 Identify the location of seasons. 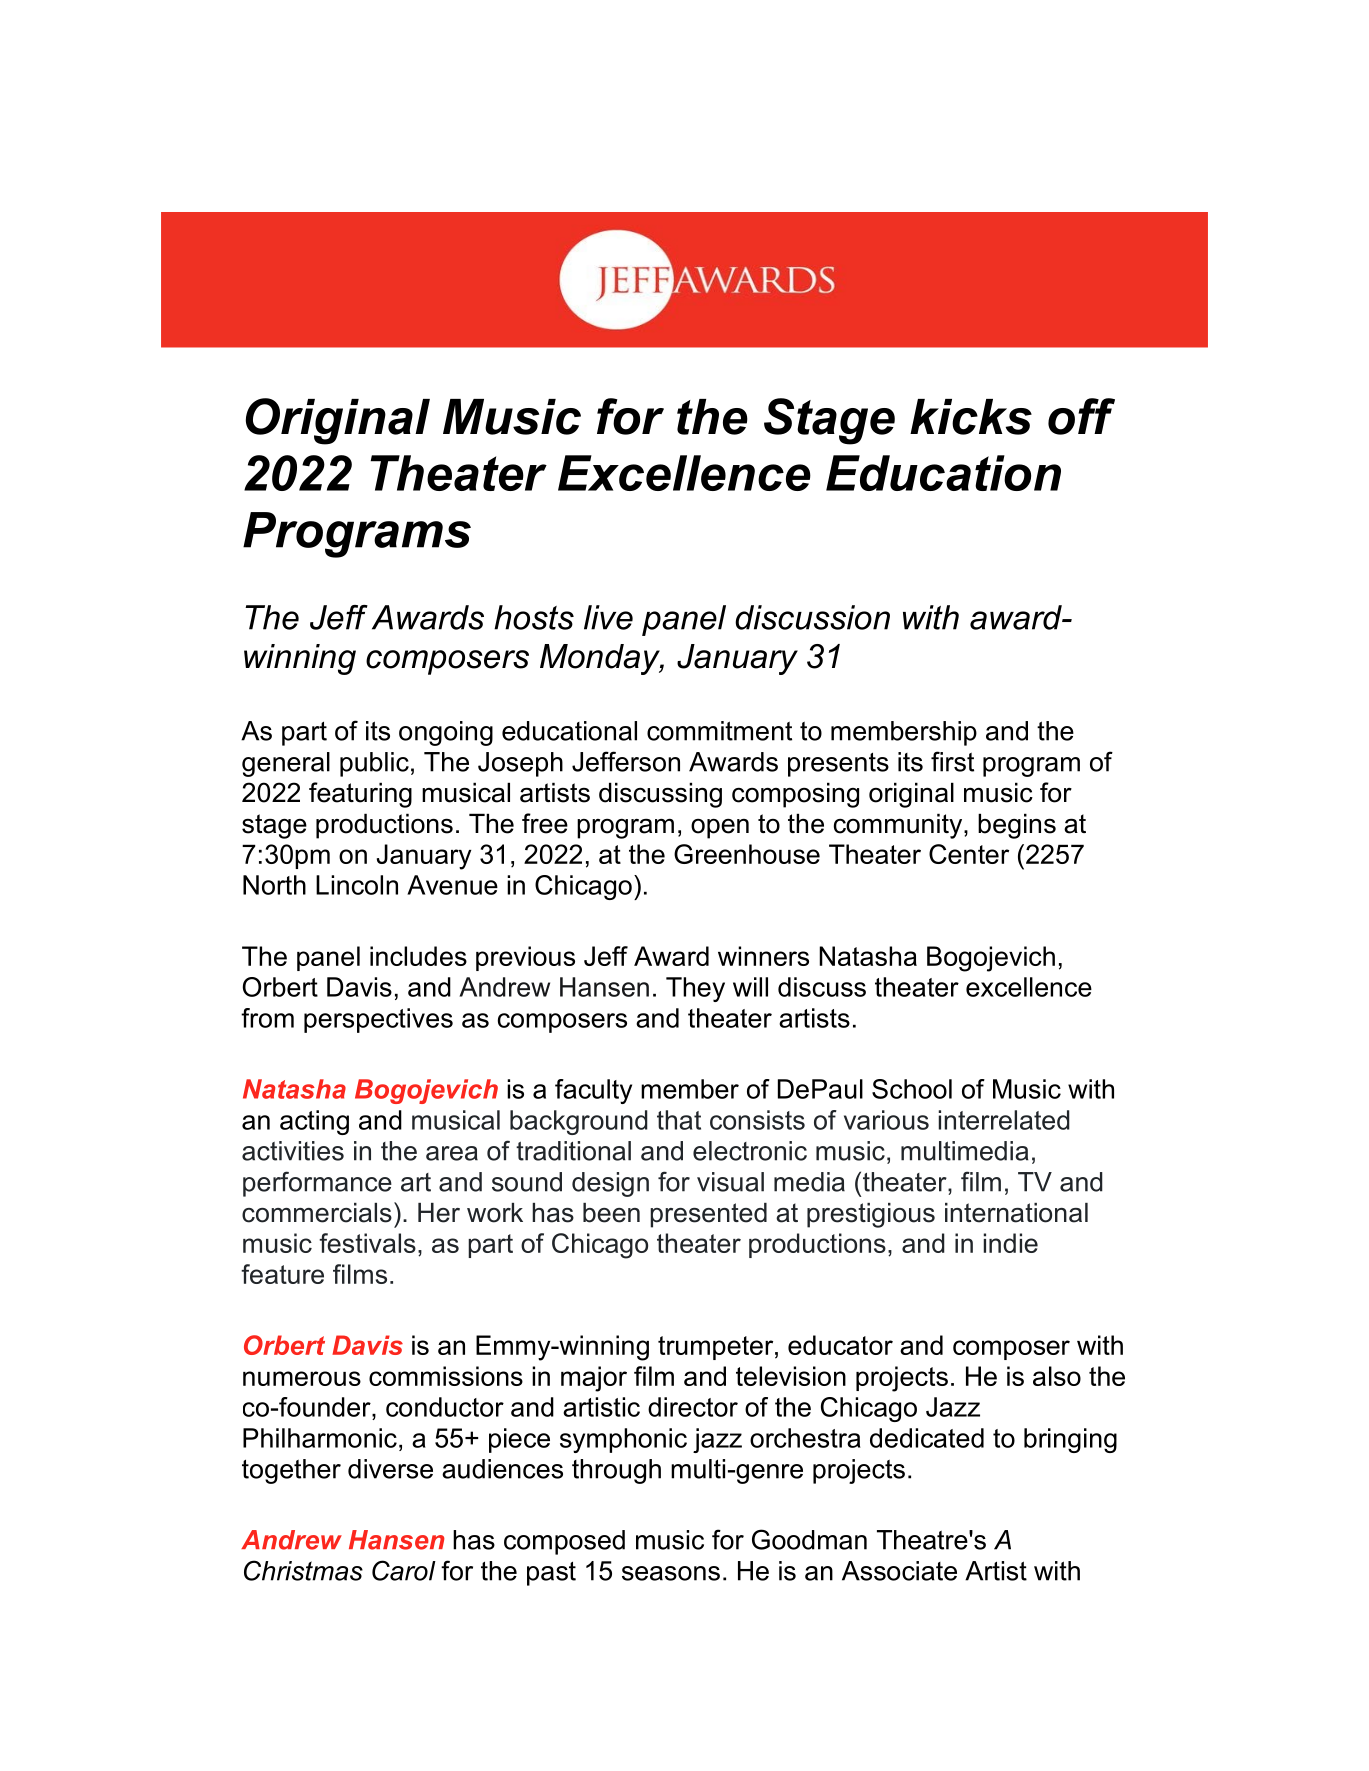
(671, 1573).
